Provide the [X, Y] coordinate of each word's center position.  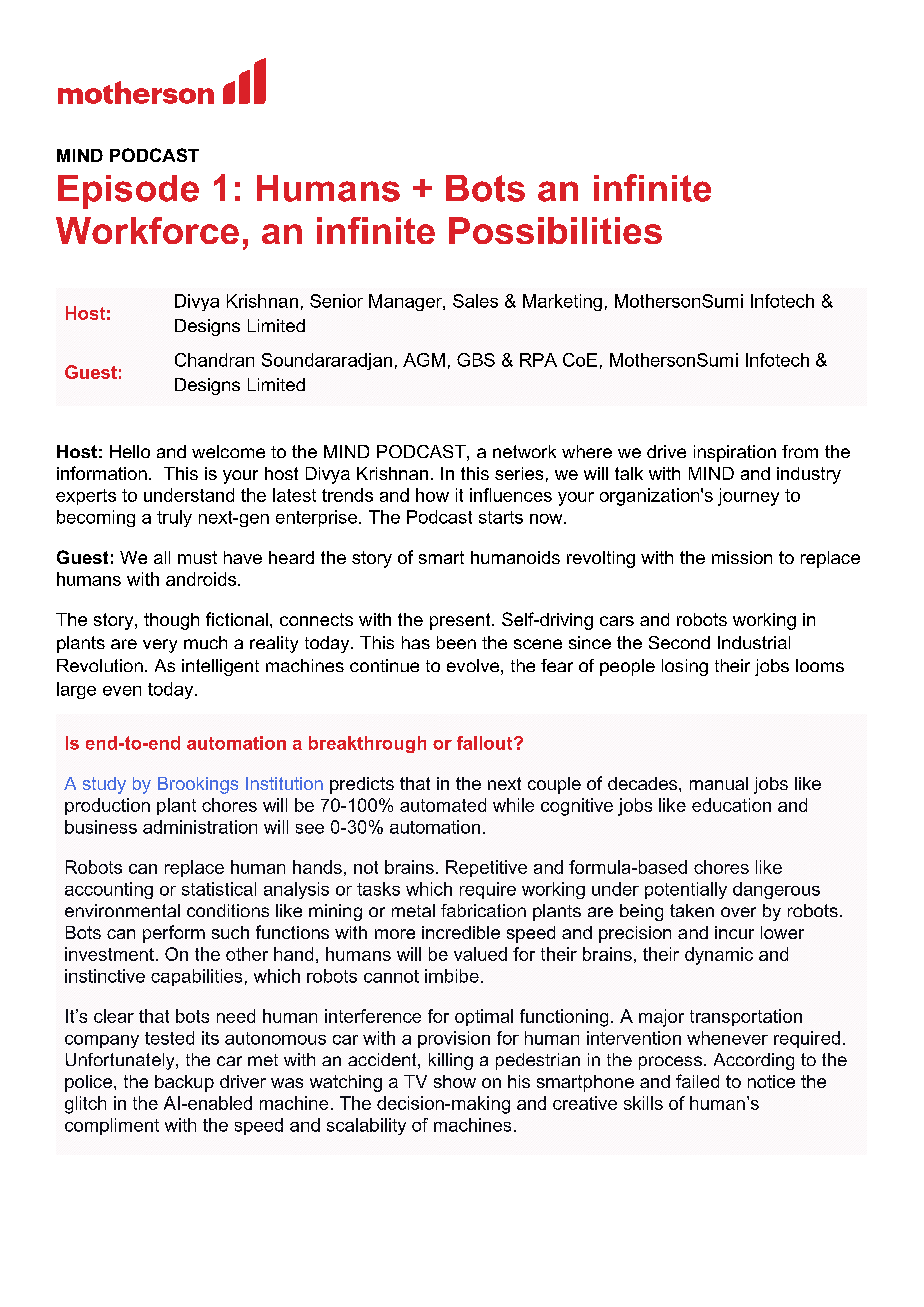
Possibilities [555, 230]
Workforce [147, 230]
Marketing [562, 302]
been [456, 642]
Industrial [754, 642]
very [160, 646]
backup [184, 1083]
